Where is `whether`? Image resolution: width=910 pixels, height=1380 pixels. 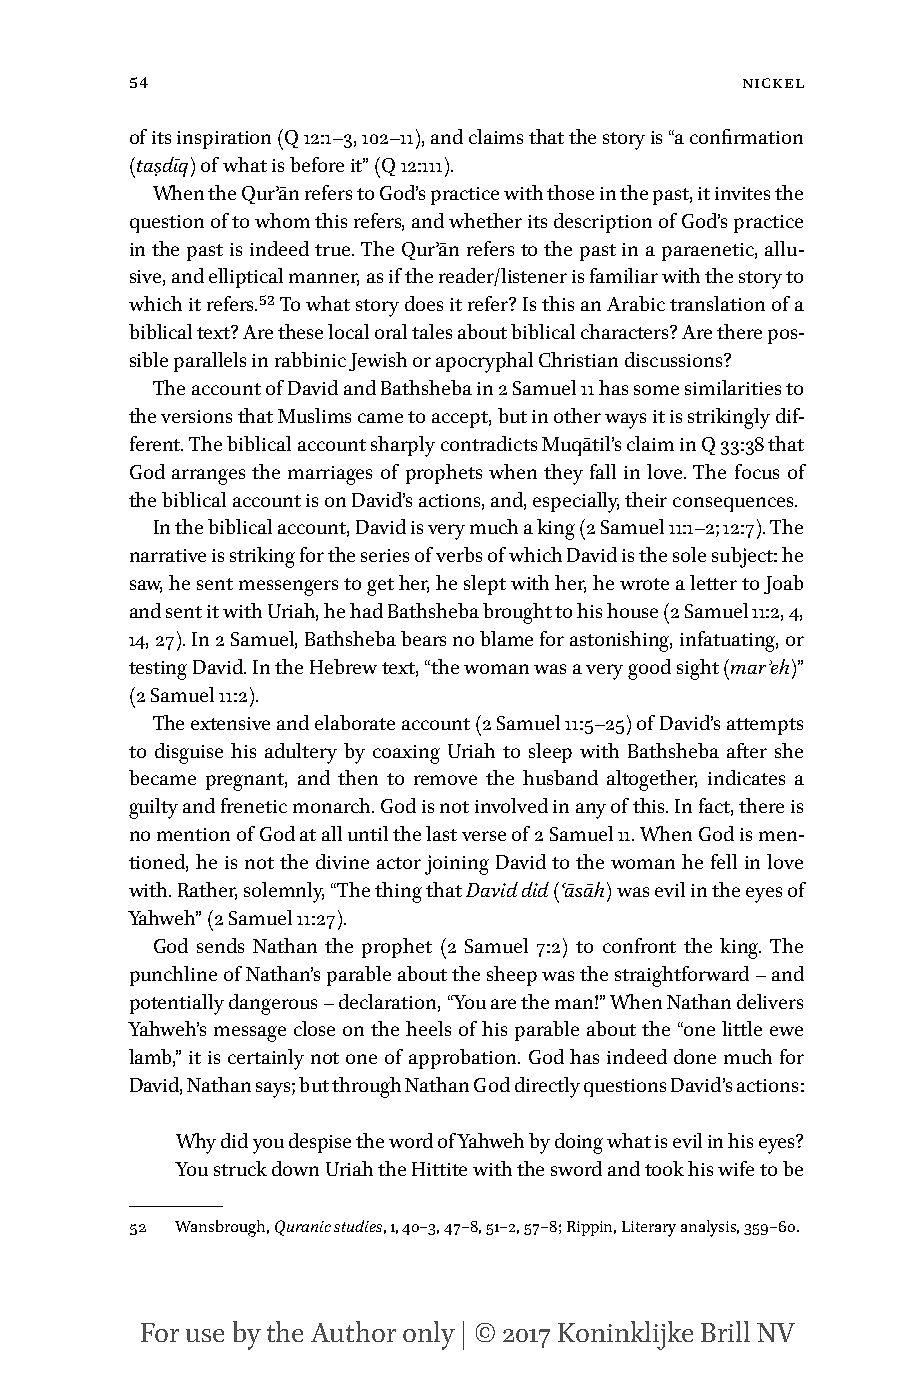 whether is located at coordinates (485, 220).
